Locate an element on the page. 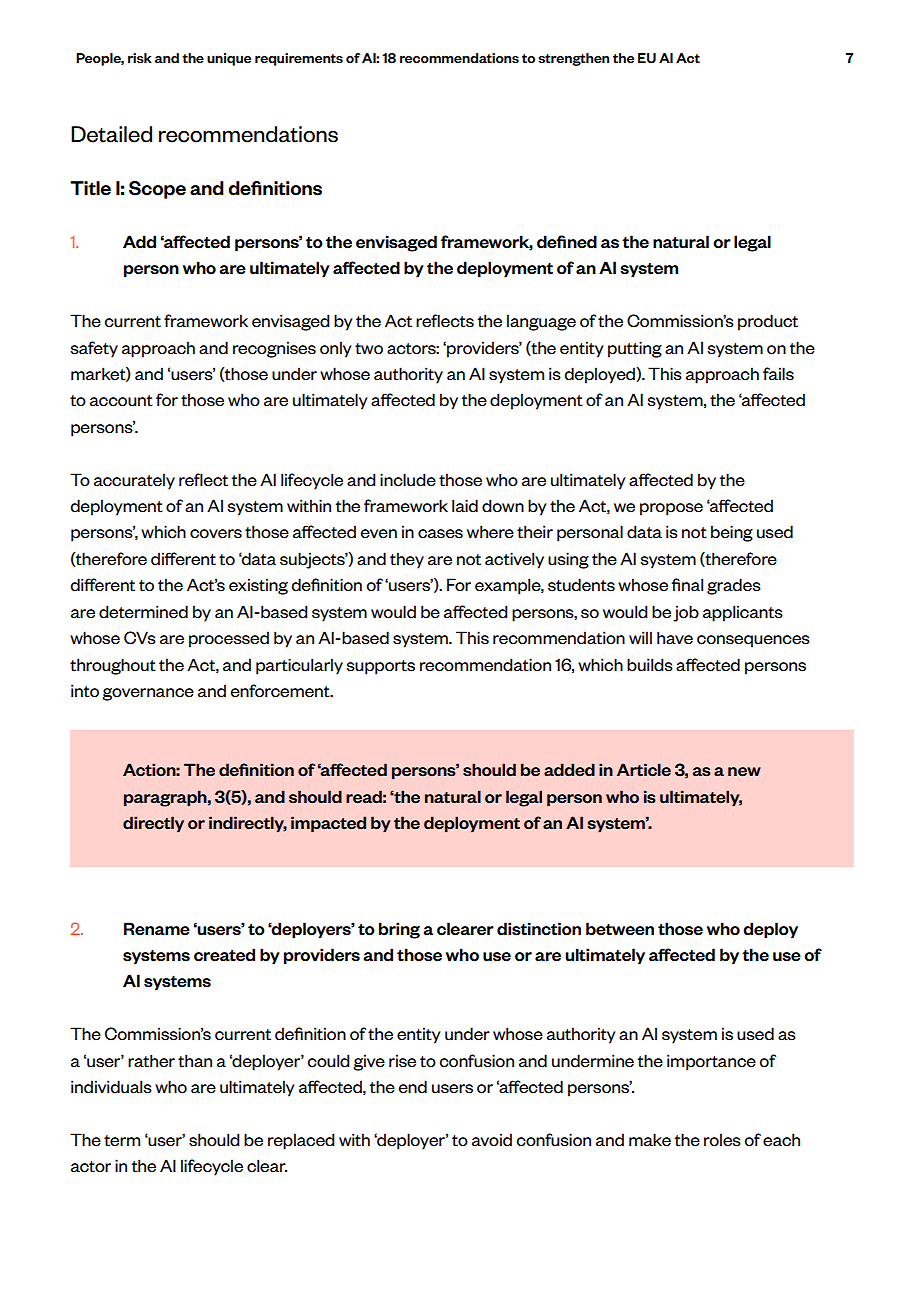 The width and height of the page is (924, 1308). strengthen is located at coordinates (573, 59).
